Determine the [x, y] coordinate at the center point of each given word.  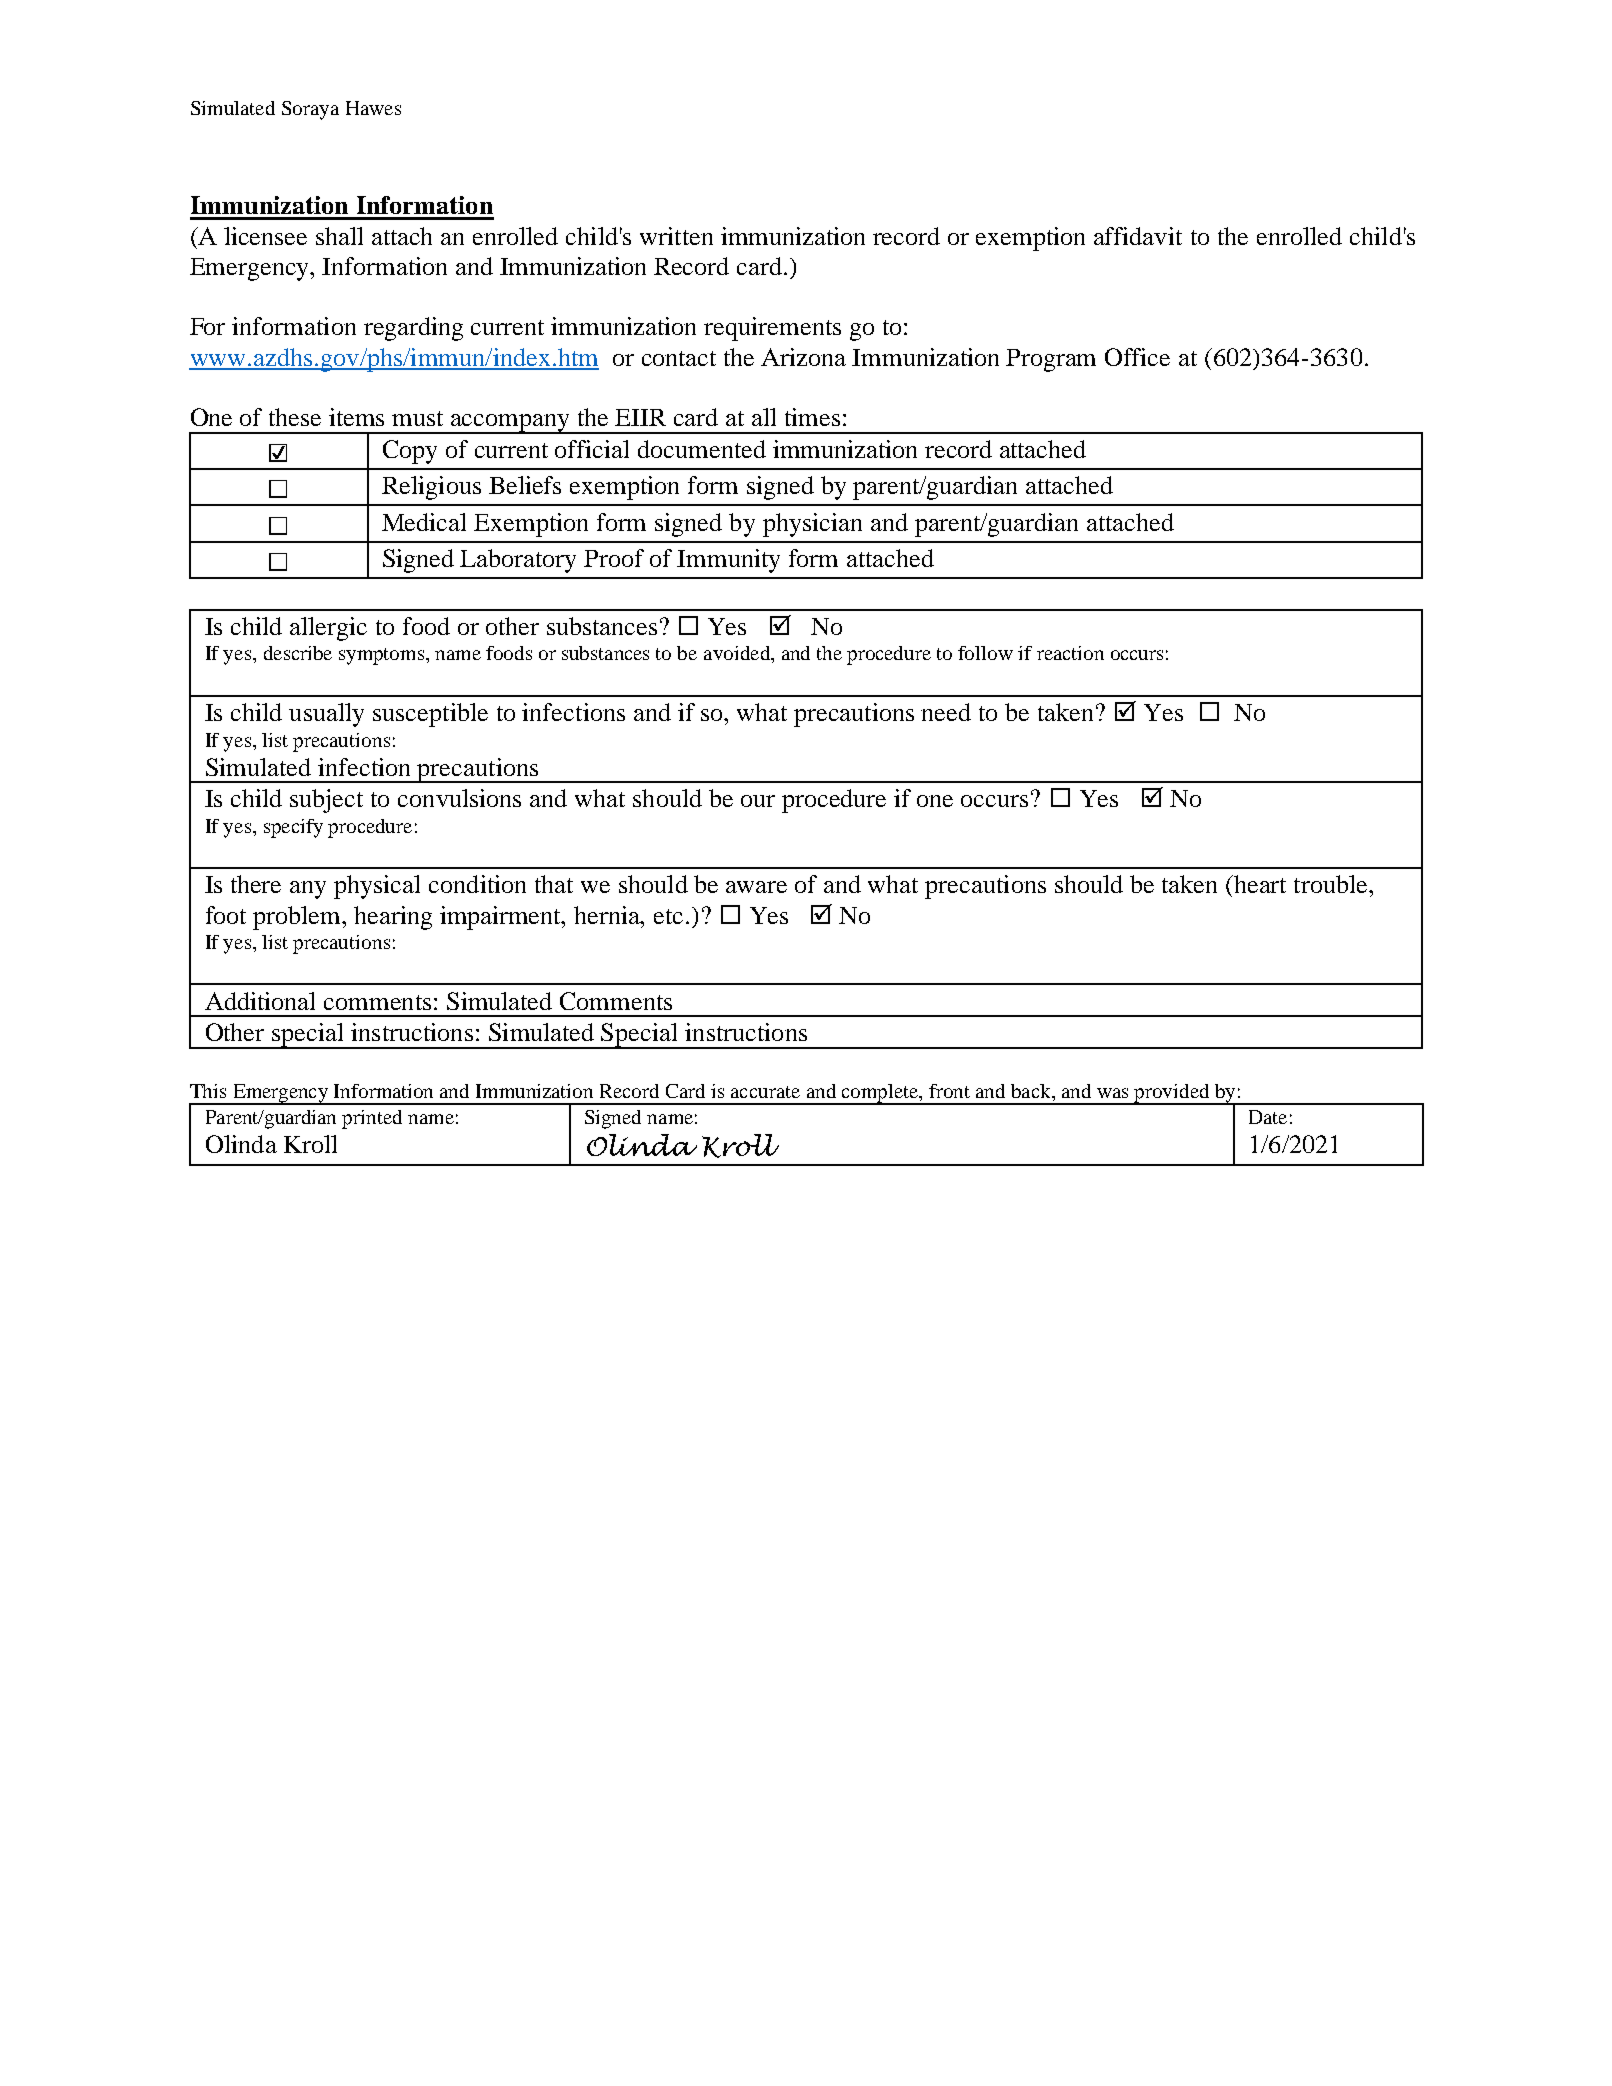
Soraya [310, 110]
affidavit [1138, 236]
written [676, 236]
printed [372, 1119]
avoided [738, 653]
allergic [328, 629]
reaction [1070, 653]
